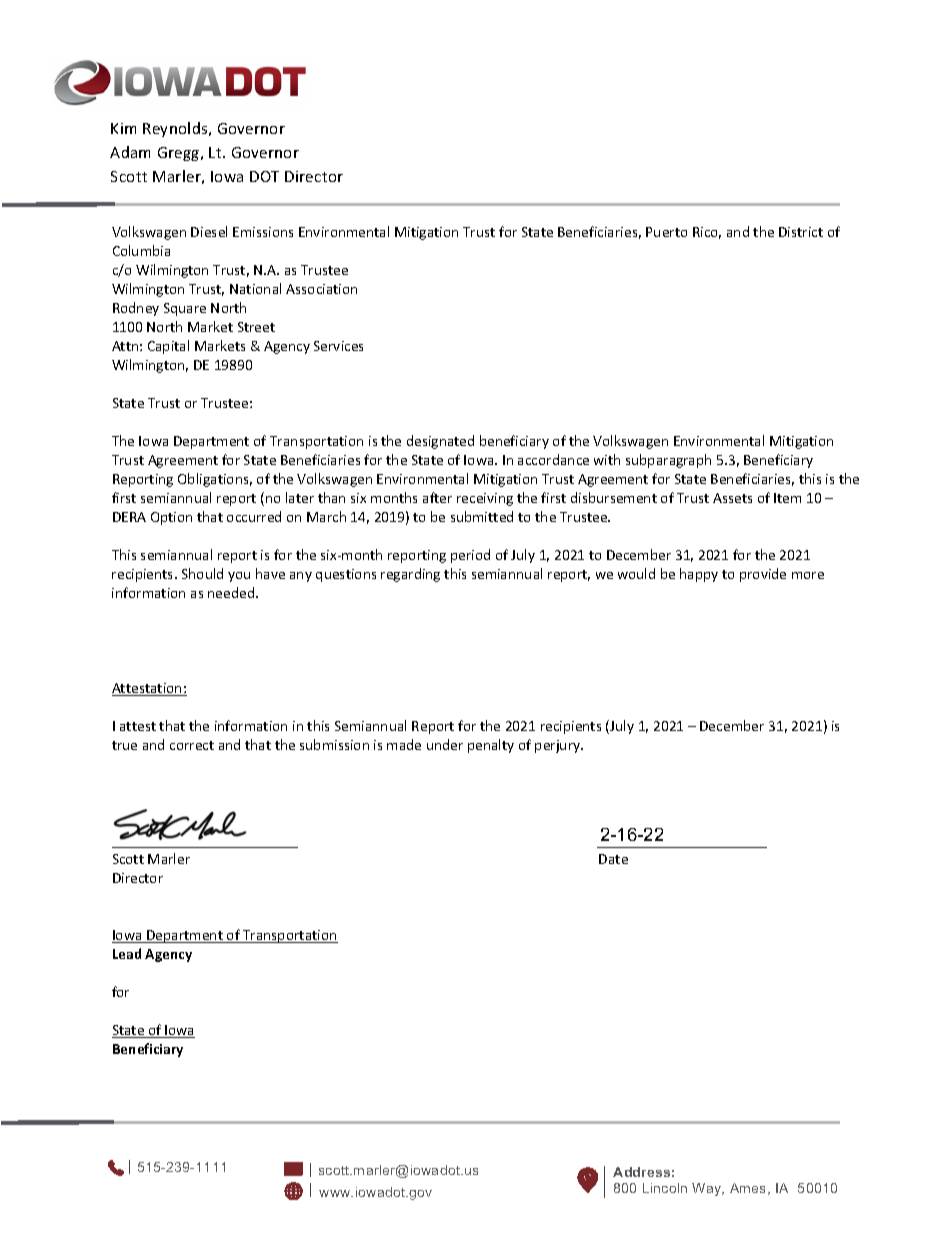 This screenshot has width=952, height=1233. What do you see at coordinates (613, 859) in the screenshot?
I see `Date` at bounding box center [613, 859].
